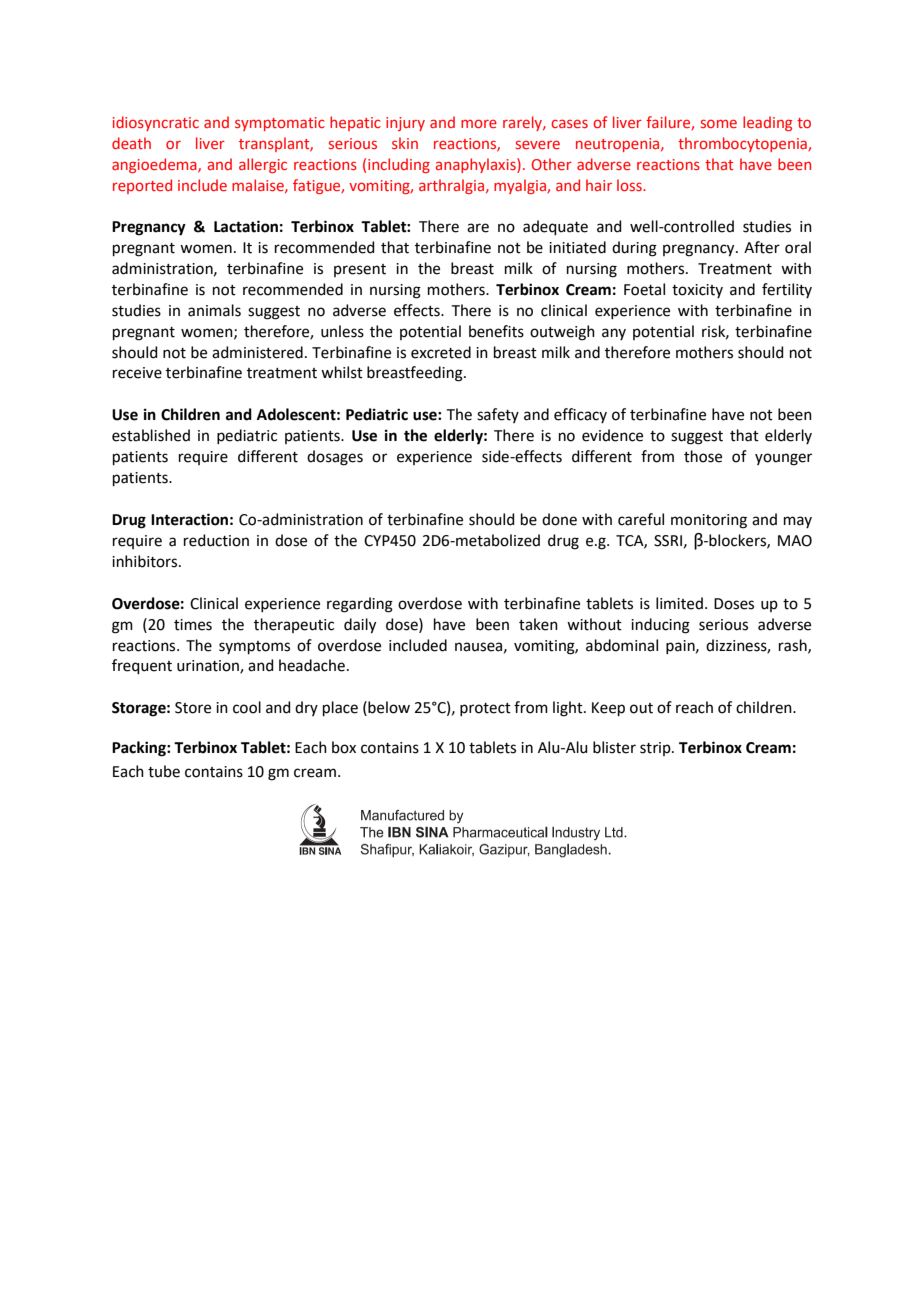 Image resolution: width=924 pixels, height=1308 pixels. I want to click on established, so click(151, 435).
